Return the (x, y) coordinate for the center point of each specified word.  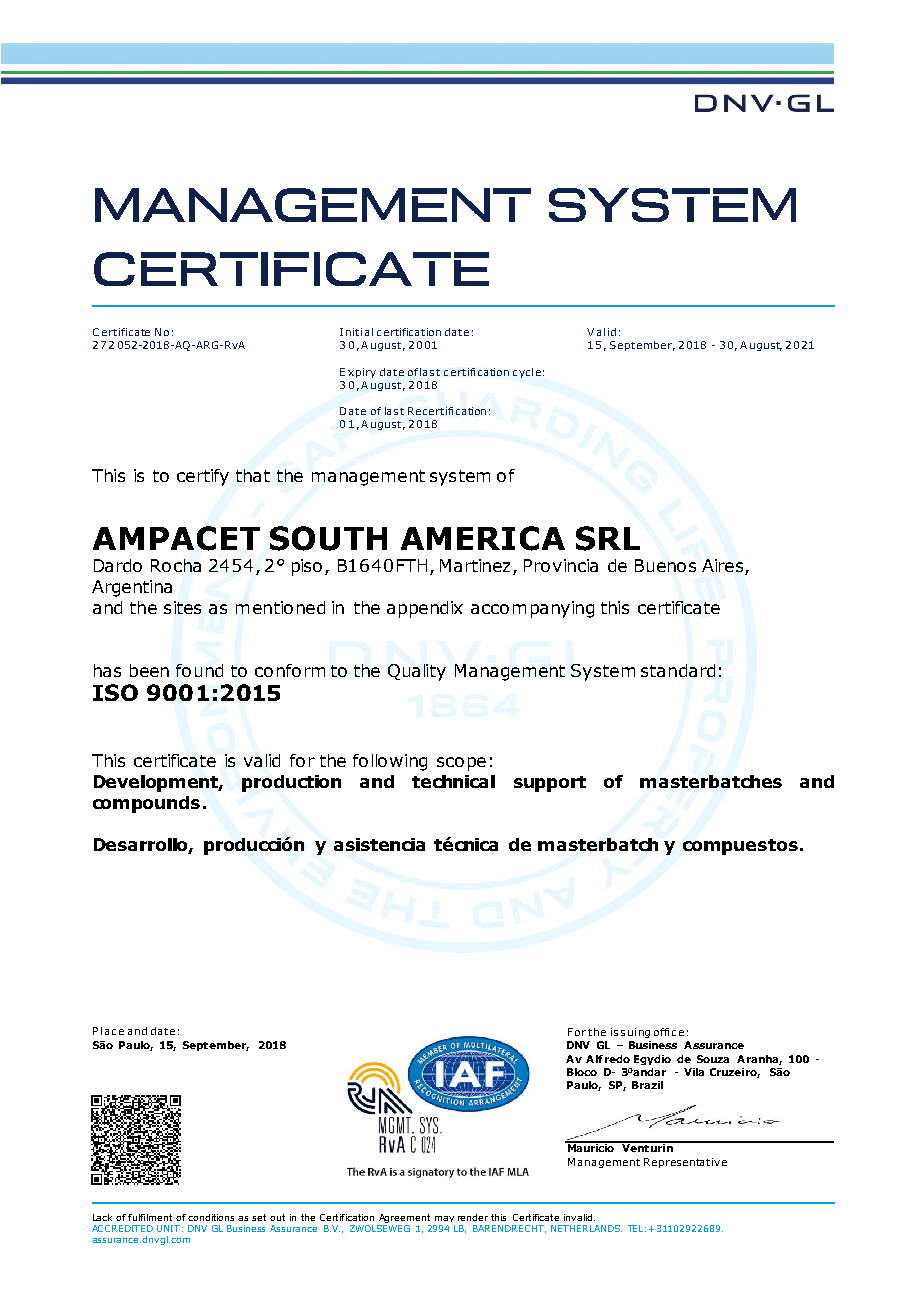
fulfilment (150, 1217)
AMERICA (483, 538)
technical (453, 781)
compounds (146, 804)
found (199, 670)
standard (678, 670)
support (550, 784)
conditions (211, 1217)
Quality (417, 672)
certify (203, 477)
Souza (713, 1059)
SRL (608, 538)
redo (617, 1059)
